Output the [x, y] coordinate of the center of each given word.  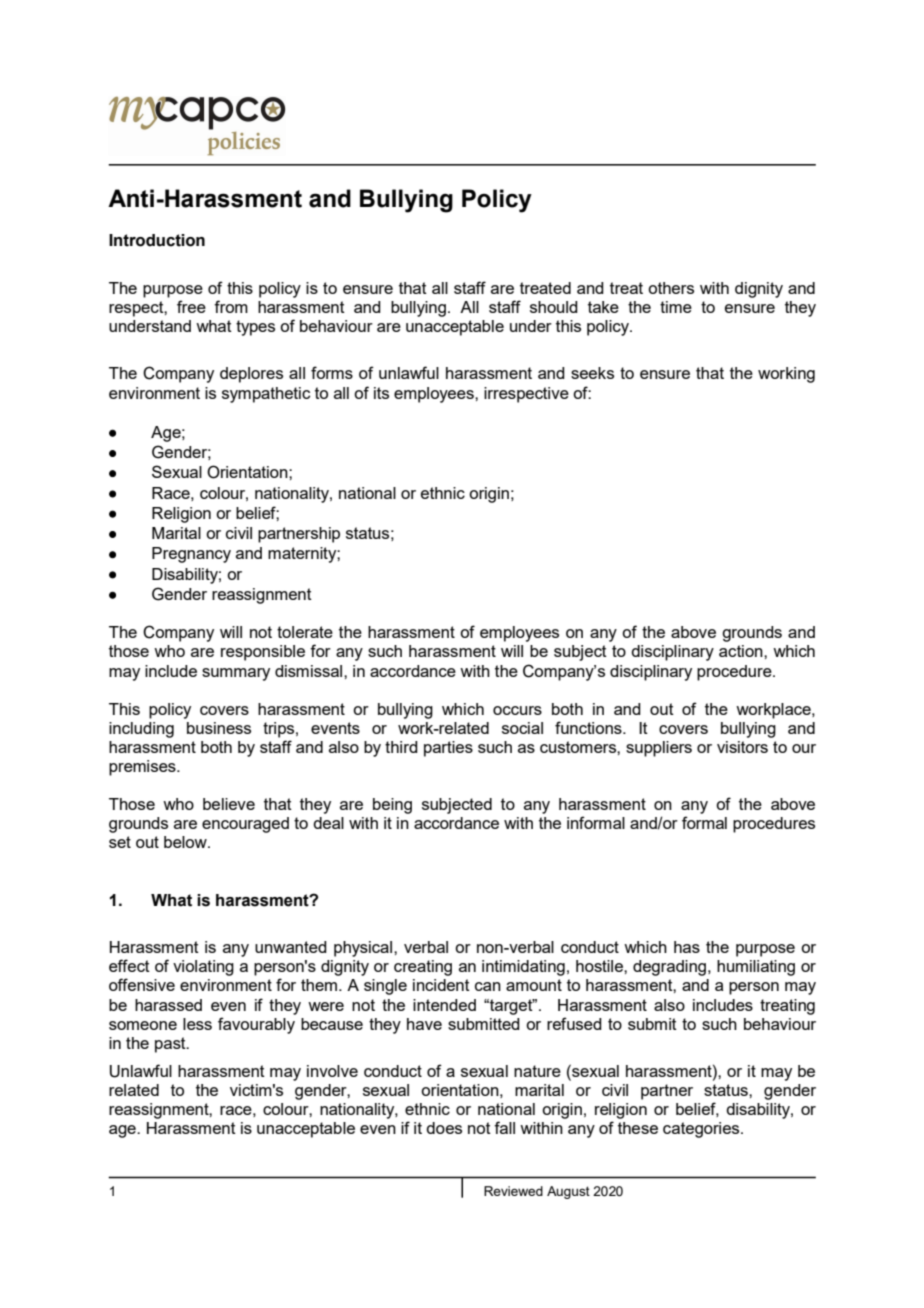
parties [448, 749]
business [219, 728]
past [171, 1045]
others [671, 288]
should [554, 307]
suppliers [659, 749]
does [444, 1128]
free [191, 306]
